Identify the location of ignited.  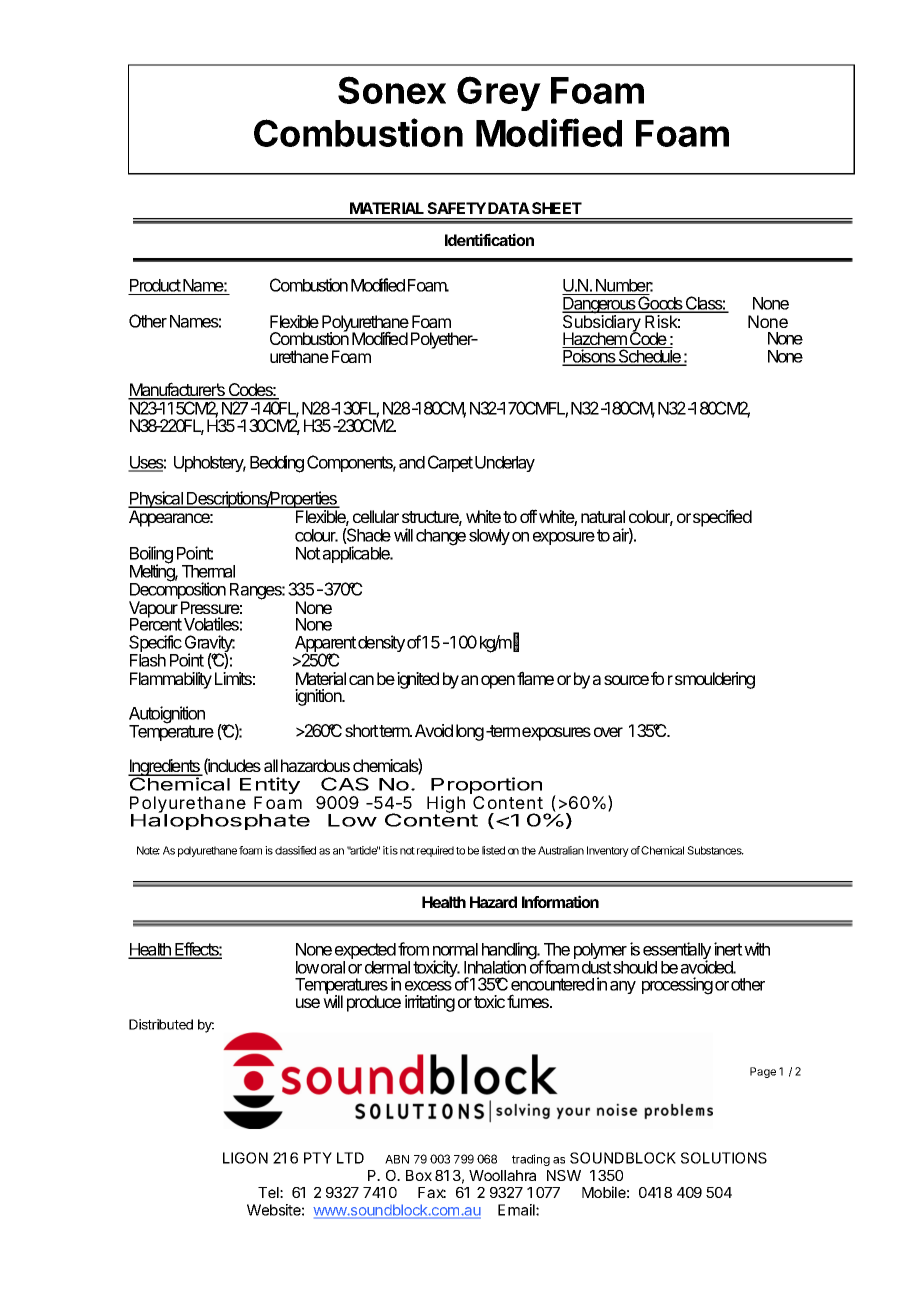
(418, 680).
